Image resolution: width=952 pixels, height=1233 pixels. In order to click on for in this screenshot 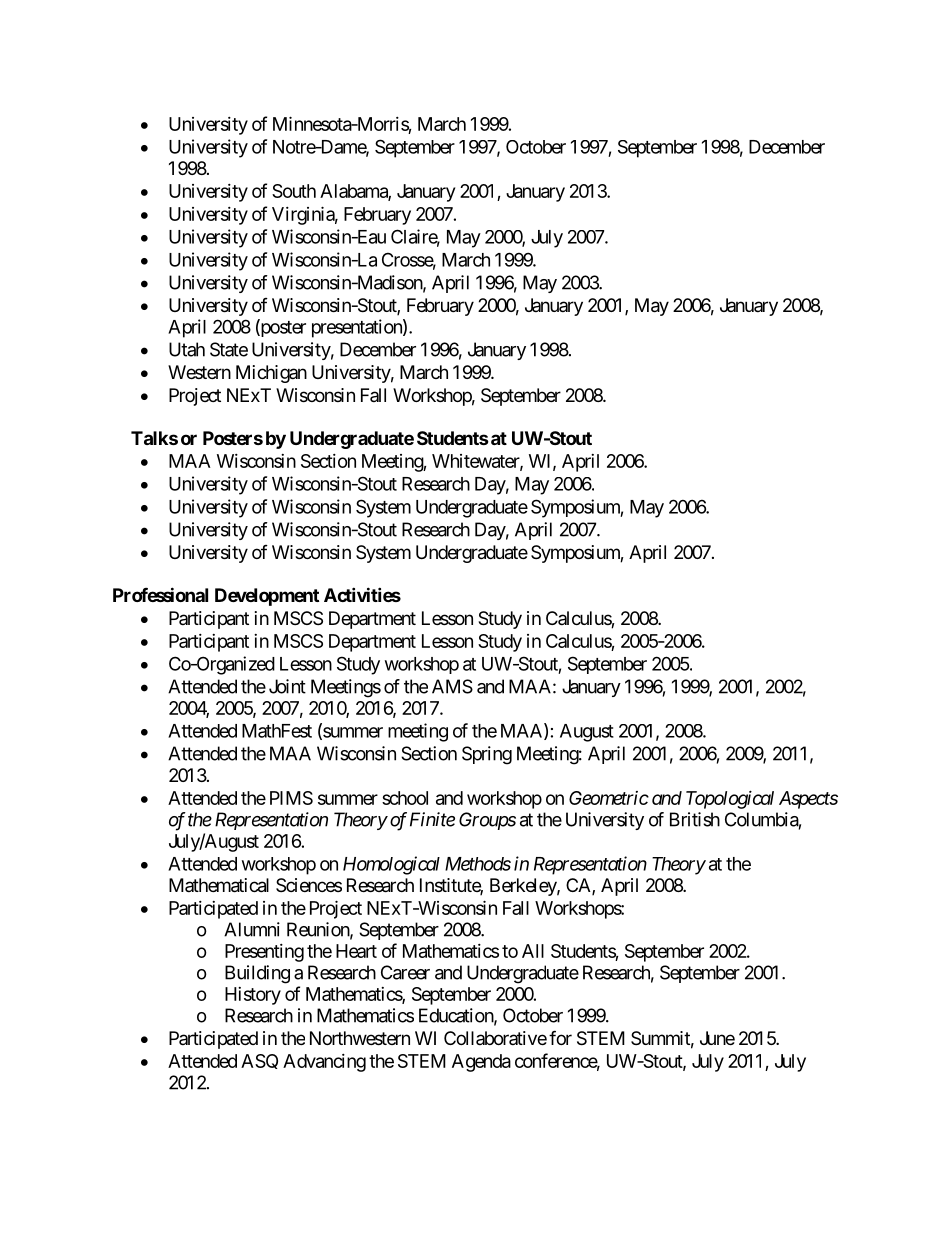, I will do `click(560, 1037)`.
